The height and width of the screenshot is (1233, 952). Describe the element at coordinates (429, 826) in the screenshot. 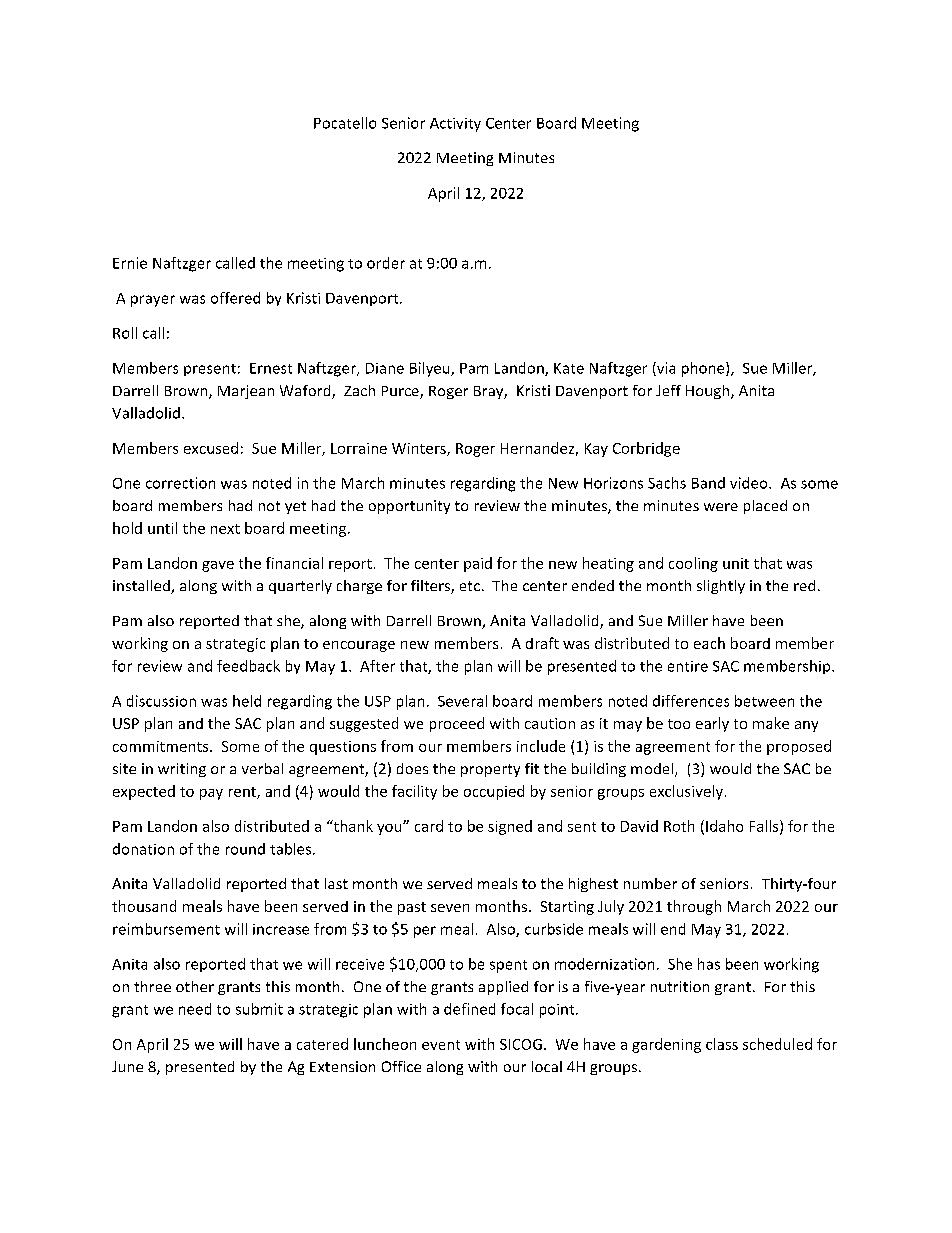

I see `card` at that location.
